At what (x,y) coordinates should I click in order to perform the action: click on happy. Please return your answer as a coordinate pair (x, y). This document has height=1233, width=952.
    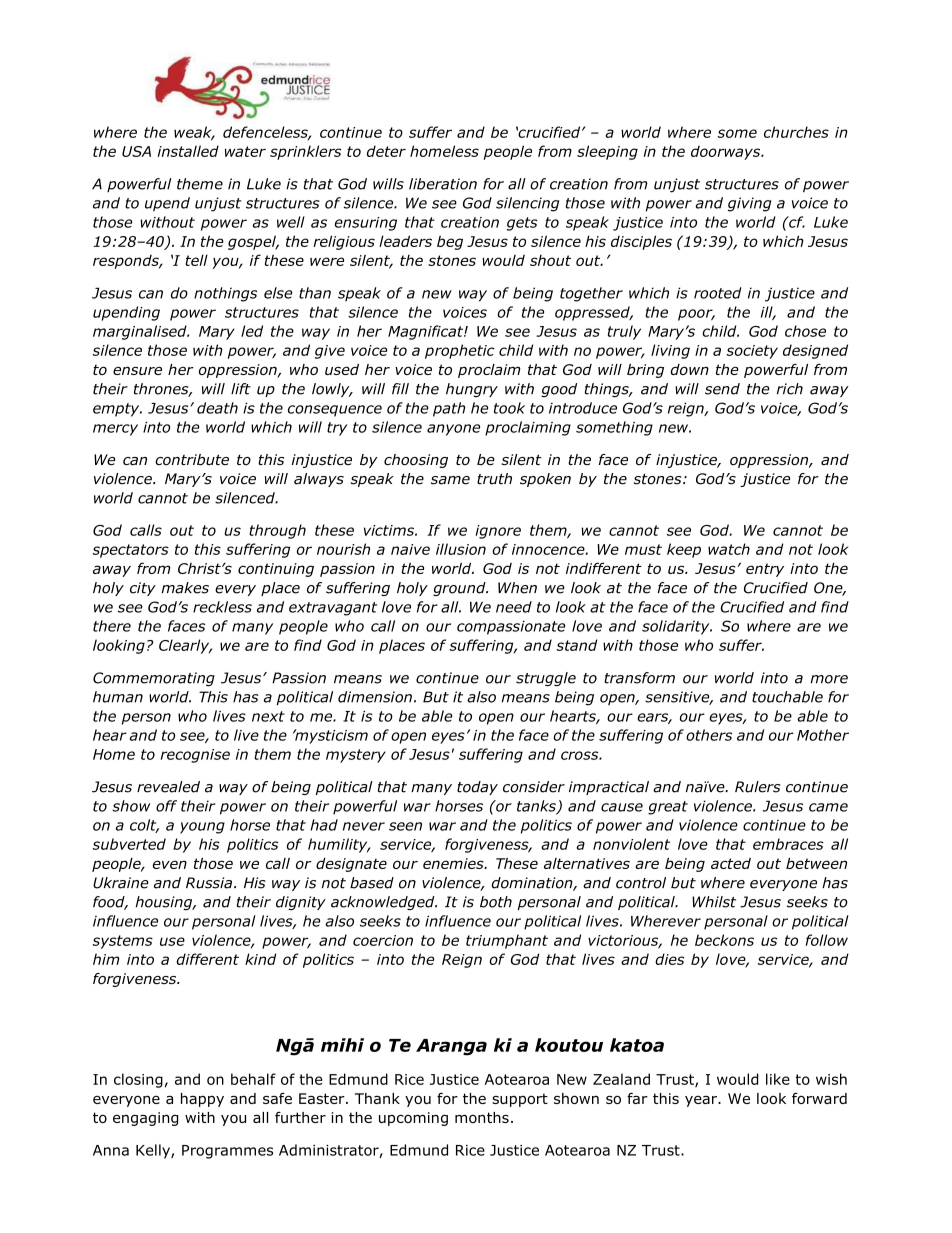
    Looking at the image, I should click on (202, 1100).
